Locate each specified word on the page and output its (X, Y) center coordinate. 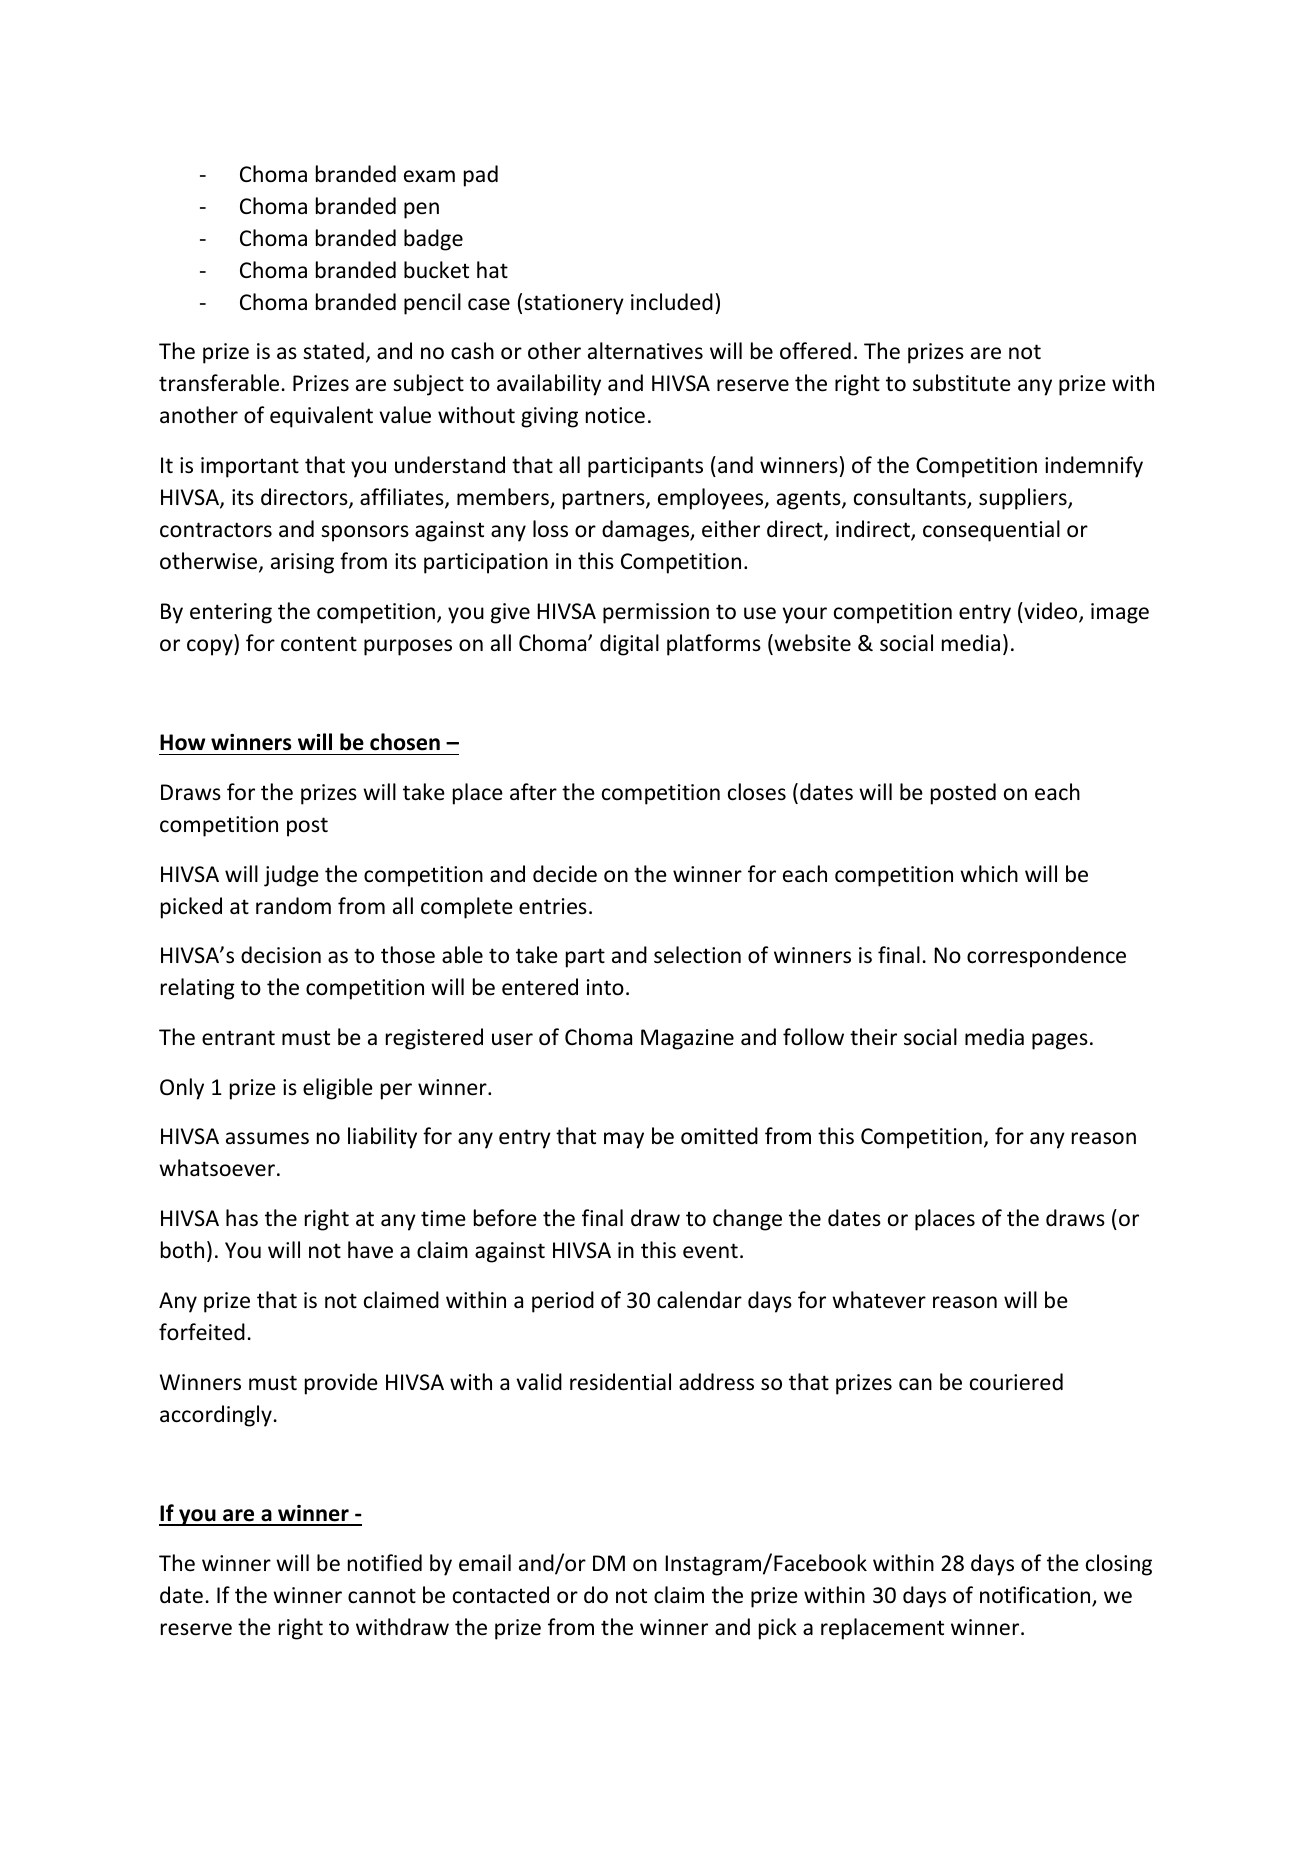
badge (433, 240)
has (242, 1218)
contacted (501, 1595)
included (672, 302)
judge (291, 876)
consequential (991, 531)
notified (385, 1562)
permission (656, 613)
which (989, 873)
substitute (962, 383)
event (710, 1251)
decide (565, 874)
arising (302, 563)
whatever (879, 1300)
